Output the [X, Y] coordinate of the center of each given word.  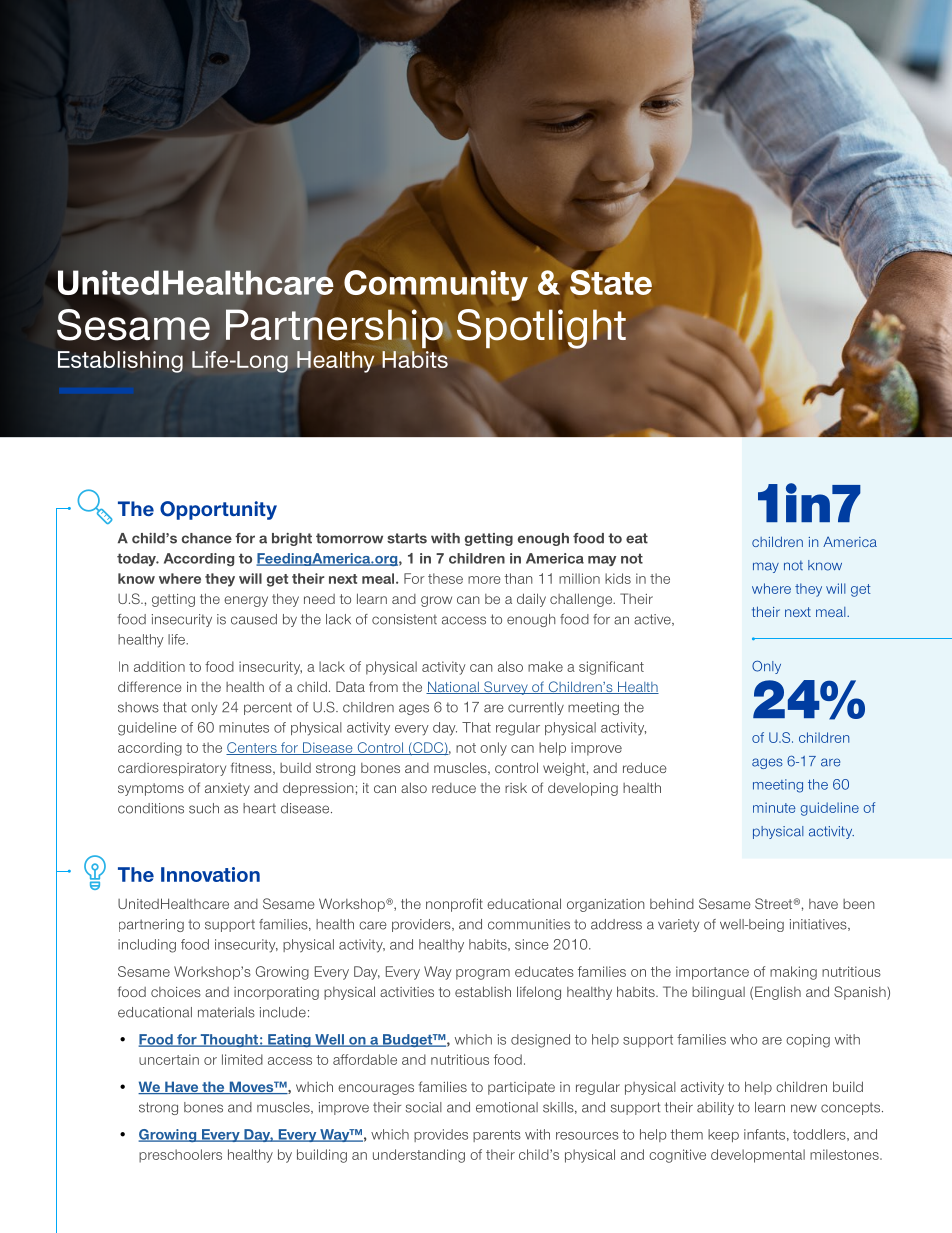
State [611, 281]
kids [618, 578]
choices [176, 992]
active [653, 620]
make [545, 666]
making [793, 973]
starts [407, 538]
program [483, 974]
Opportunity [218, 510]
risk [516, 788]
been [859, 904]
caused [254, 619]
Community [436, 285]
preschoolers [180, 1156]
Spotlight [541, 329]
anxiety [227, 789]
